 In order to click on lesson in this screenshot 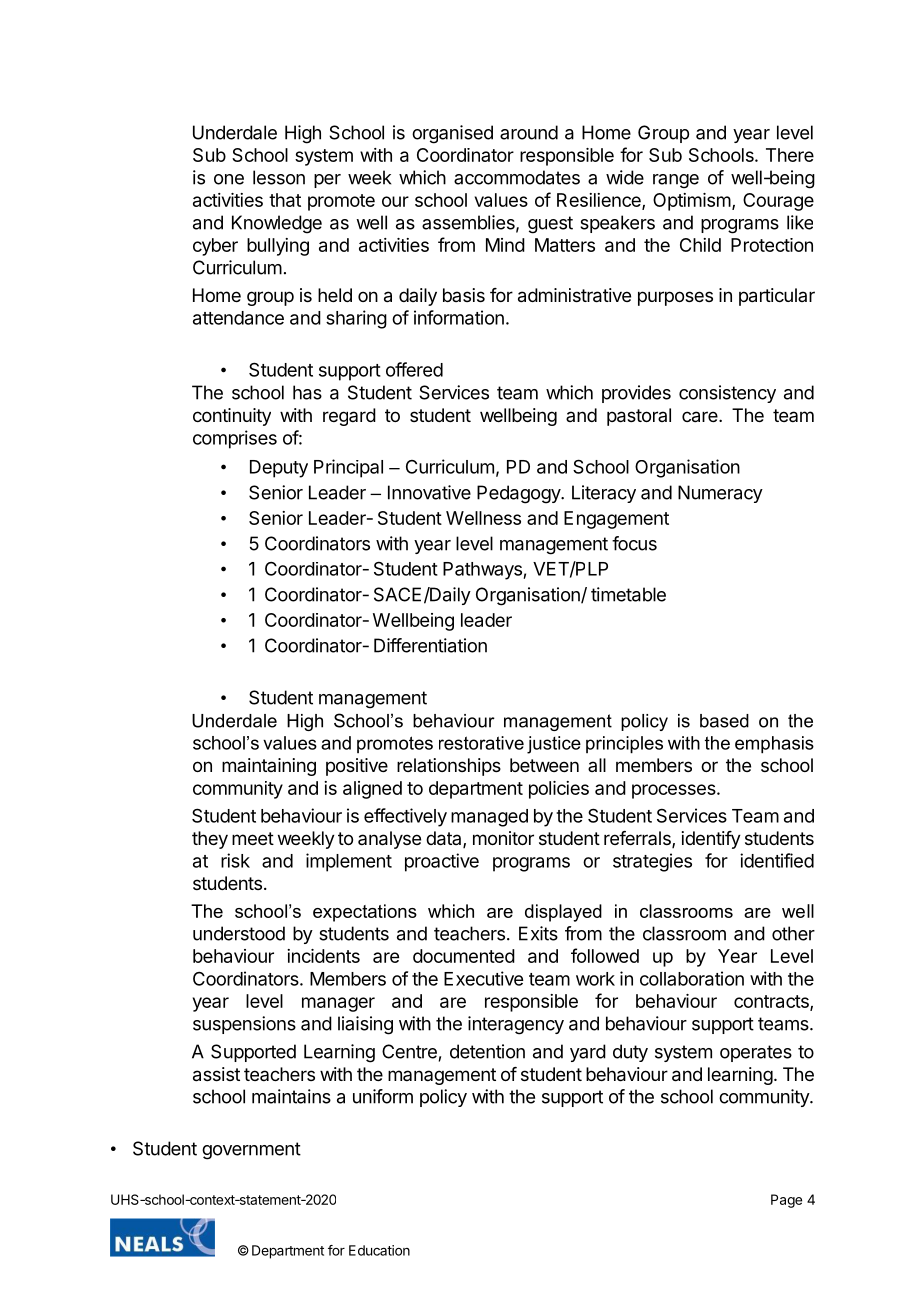, I will do `click(279, 177)`.
